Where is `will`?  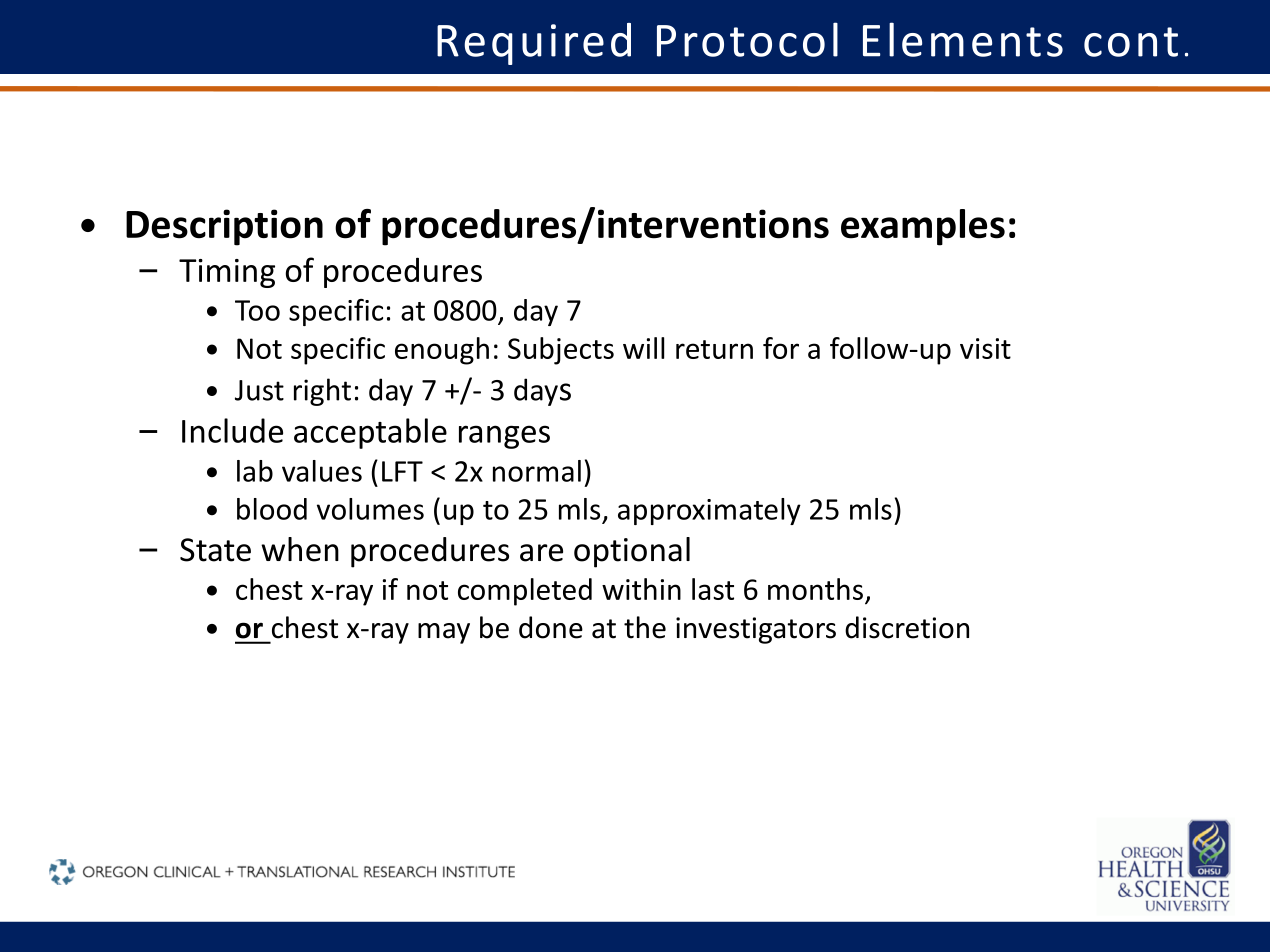 will is located at coordinates (643, 348).
